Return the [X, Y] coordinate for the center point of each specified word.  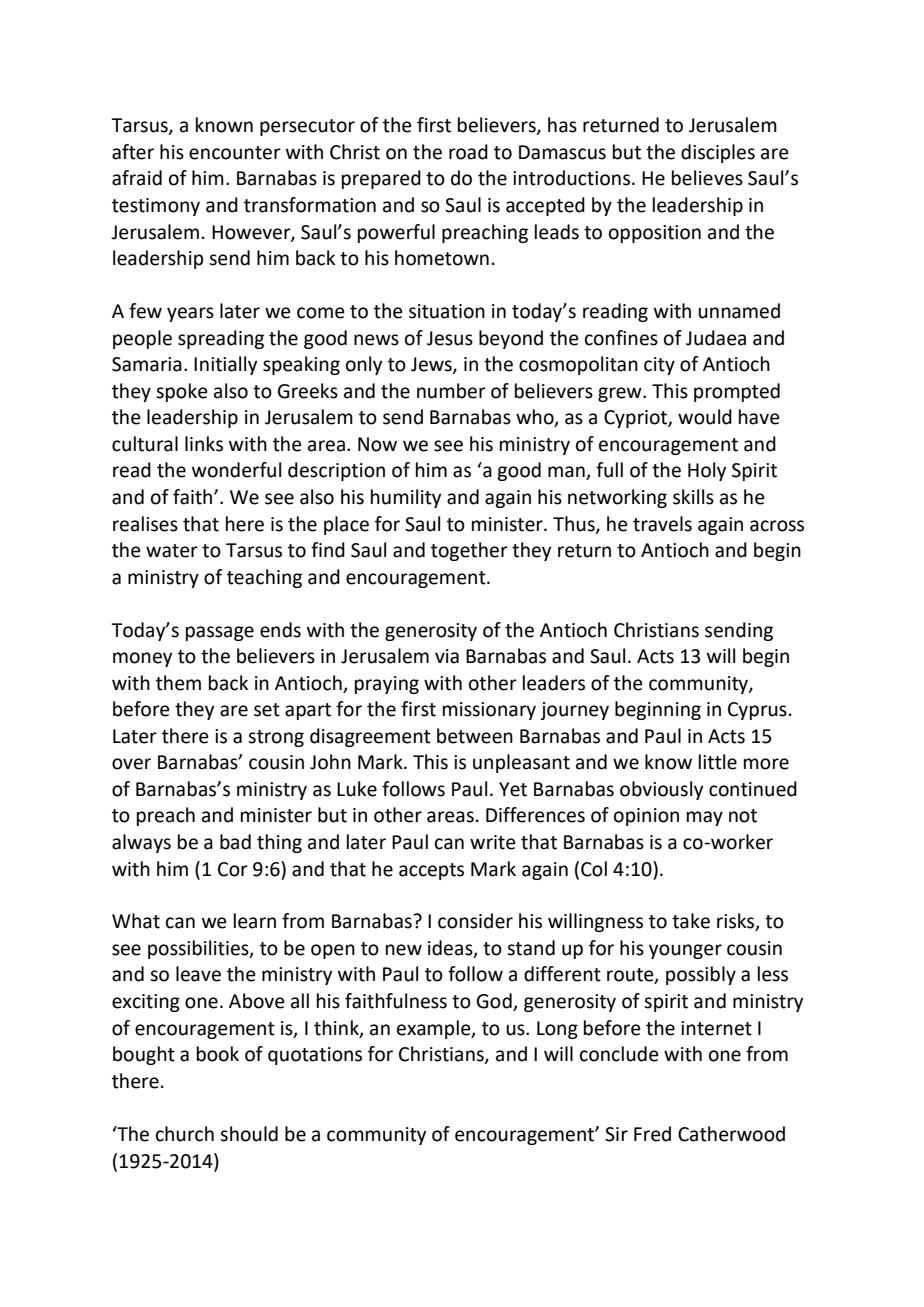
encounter [235, 153]
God [495, 1002]
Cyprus [757, 711]
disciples [718, 153]
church [185, 1134]
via [447, 656]
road [468, 152]
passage [220, 633]
